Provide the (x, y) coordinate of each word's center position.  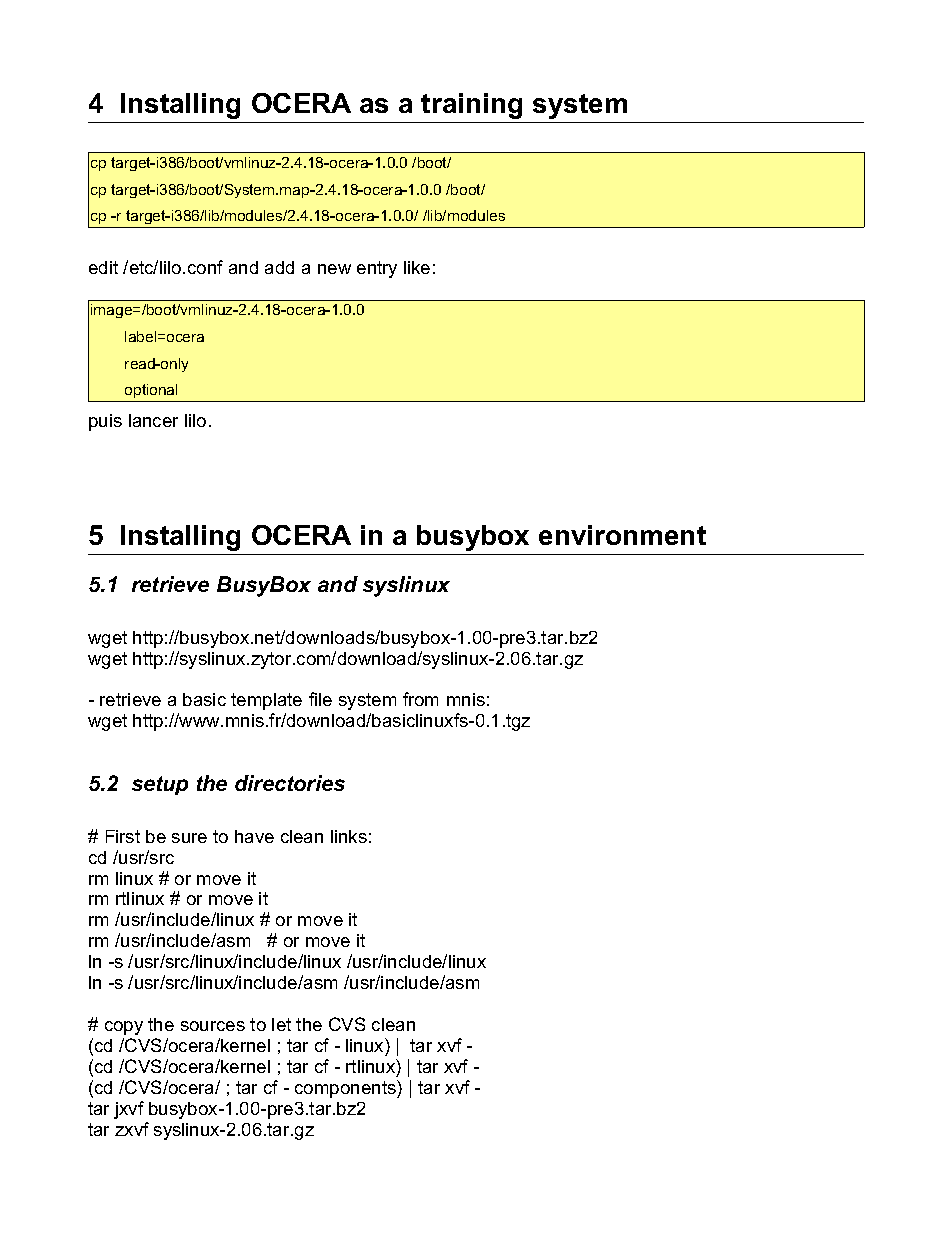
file (320, 699)
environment (622, 535)
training (471, 106)
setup (160, 785)
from (420, 699)
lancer (153, 420)
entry (377, 269)
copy (124, 1028)
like (417, 267)
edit (103, 267)
